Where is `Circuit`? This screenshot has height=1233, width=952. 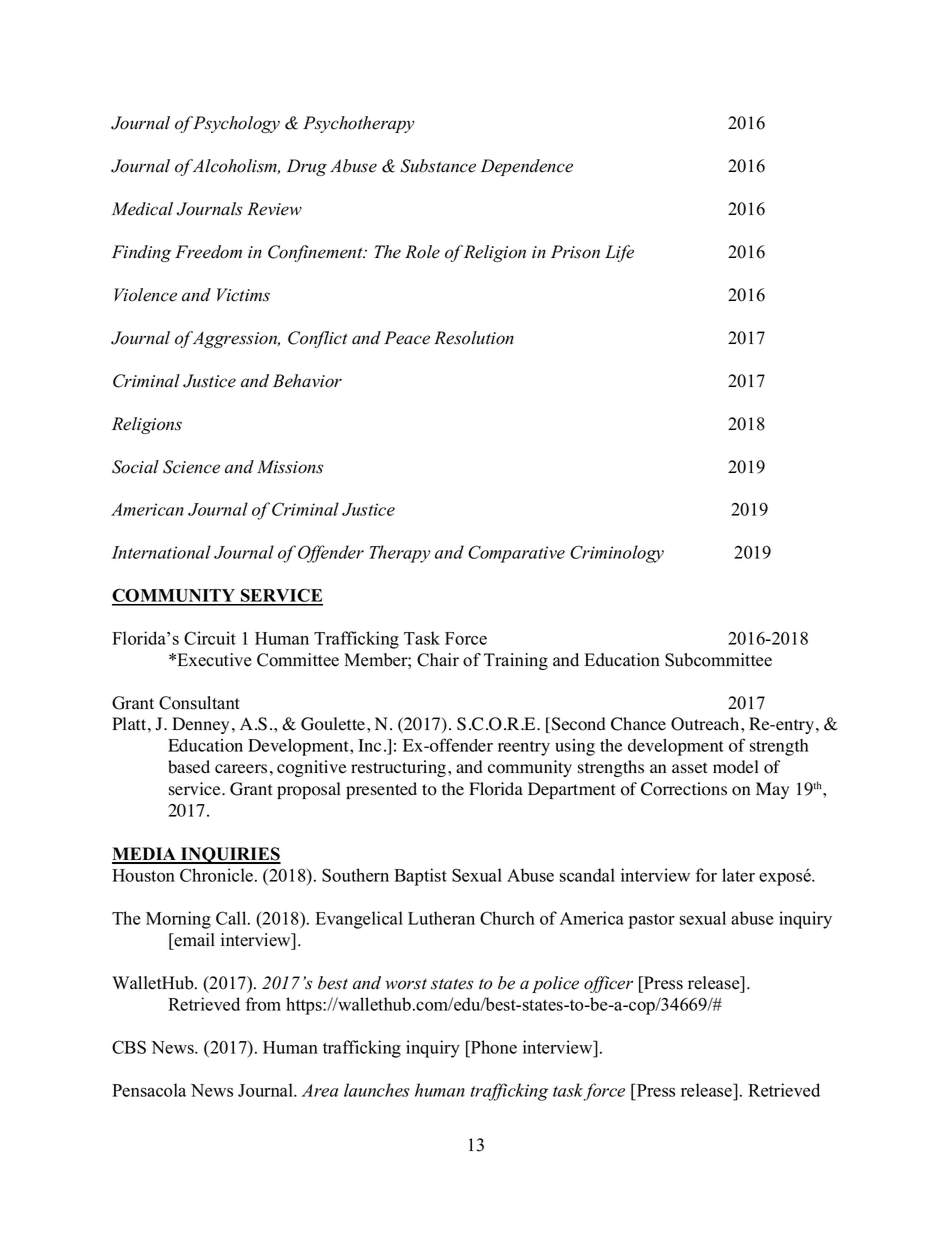 Circuit is located at coordinates (210, 638).
